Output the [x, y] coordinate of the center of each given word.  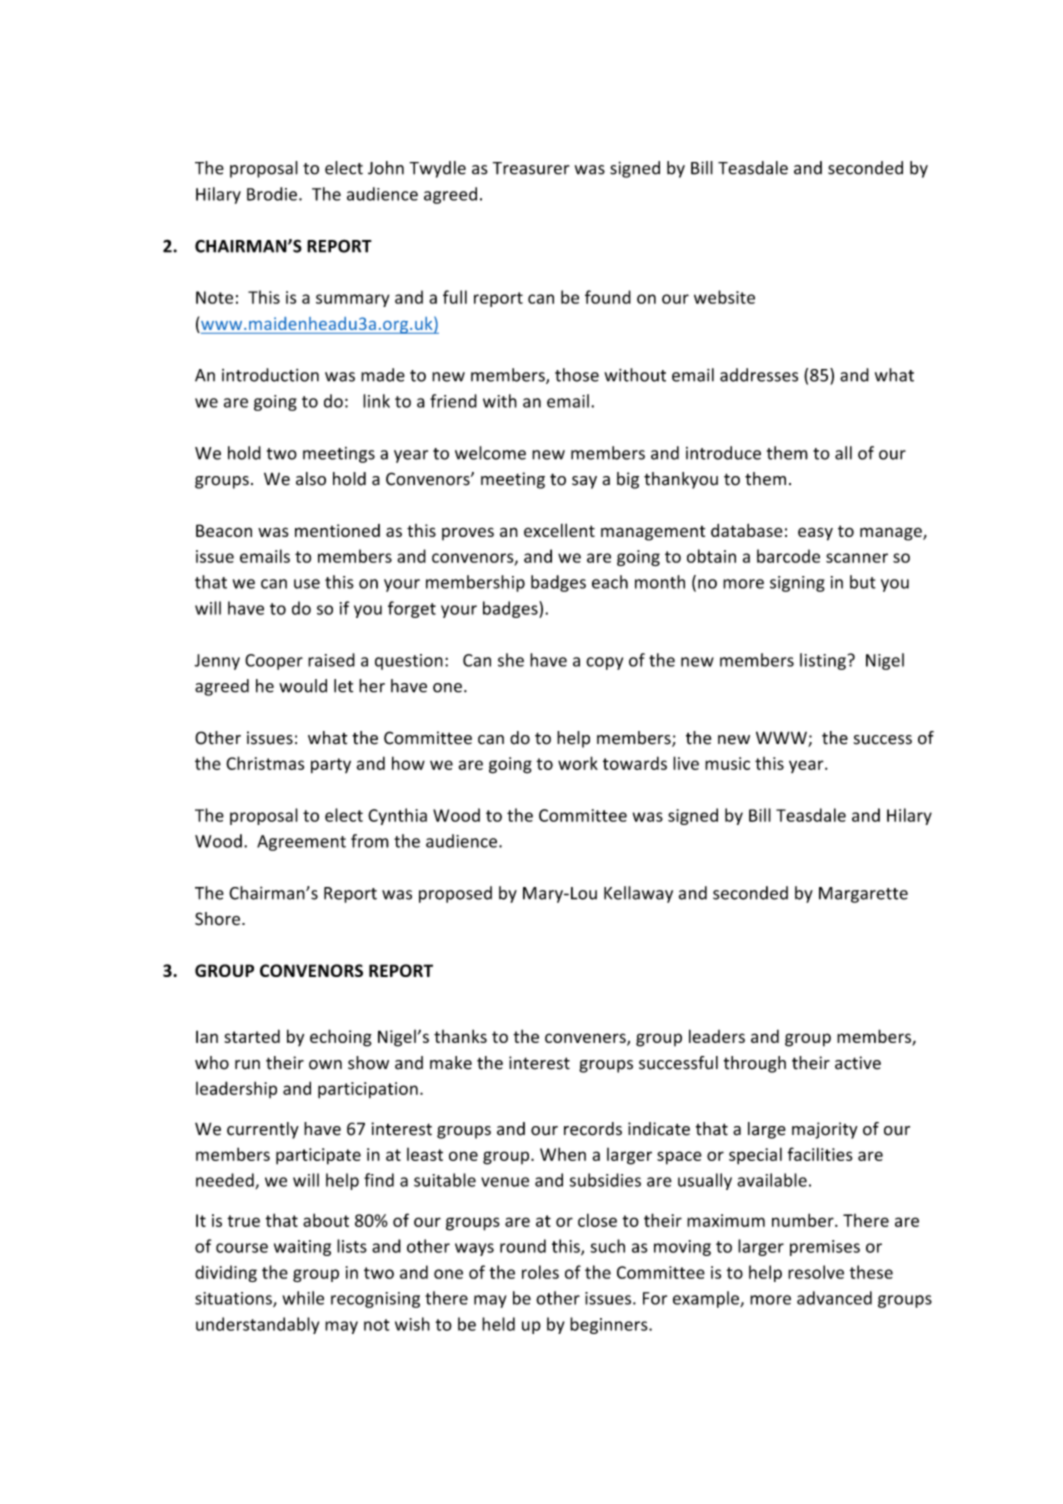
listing [823, 661]
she [511, 660]
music [727, 763]
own [325, 1065]
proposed [455, 894]
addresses [759, 375]
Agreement [301, 843]
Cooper [274, 662]
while [303, 1298]
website [724, 297]
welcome [490, 453]
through [755, 1064]
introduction [270, 375]
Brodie [272, 194]
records [593, 1129]
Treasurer [531, 168]
